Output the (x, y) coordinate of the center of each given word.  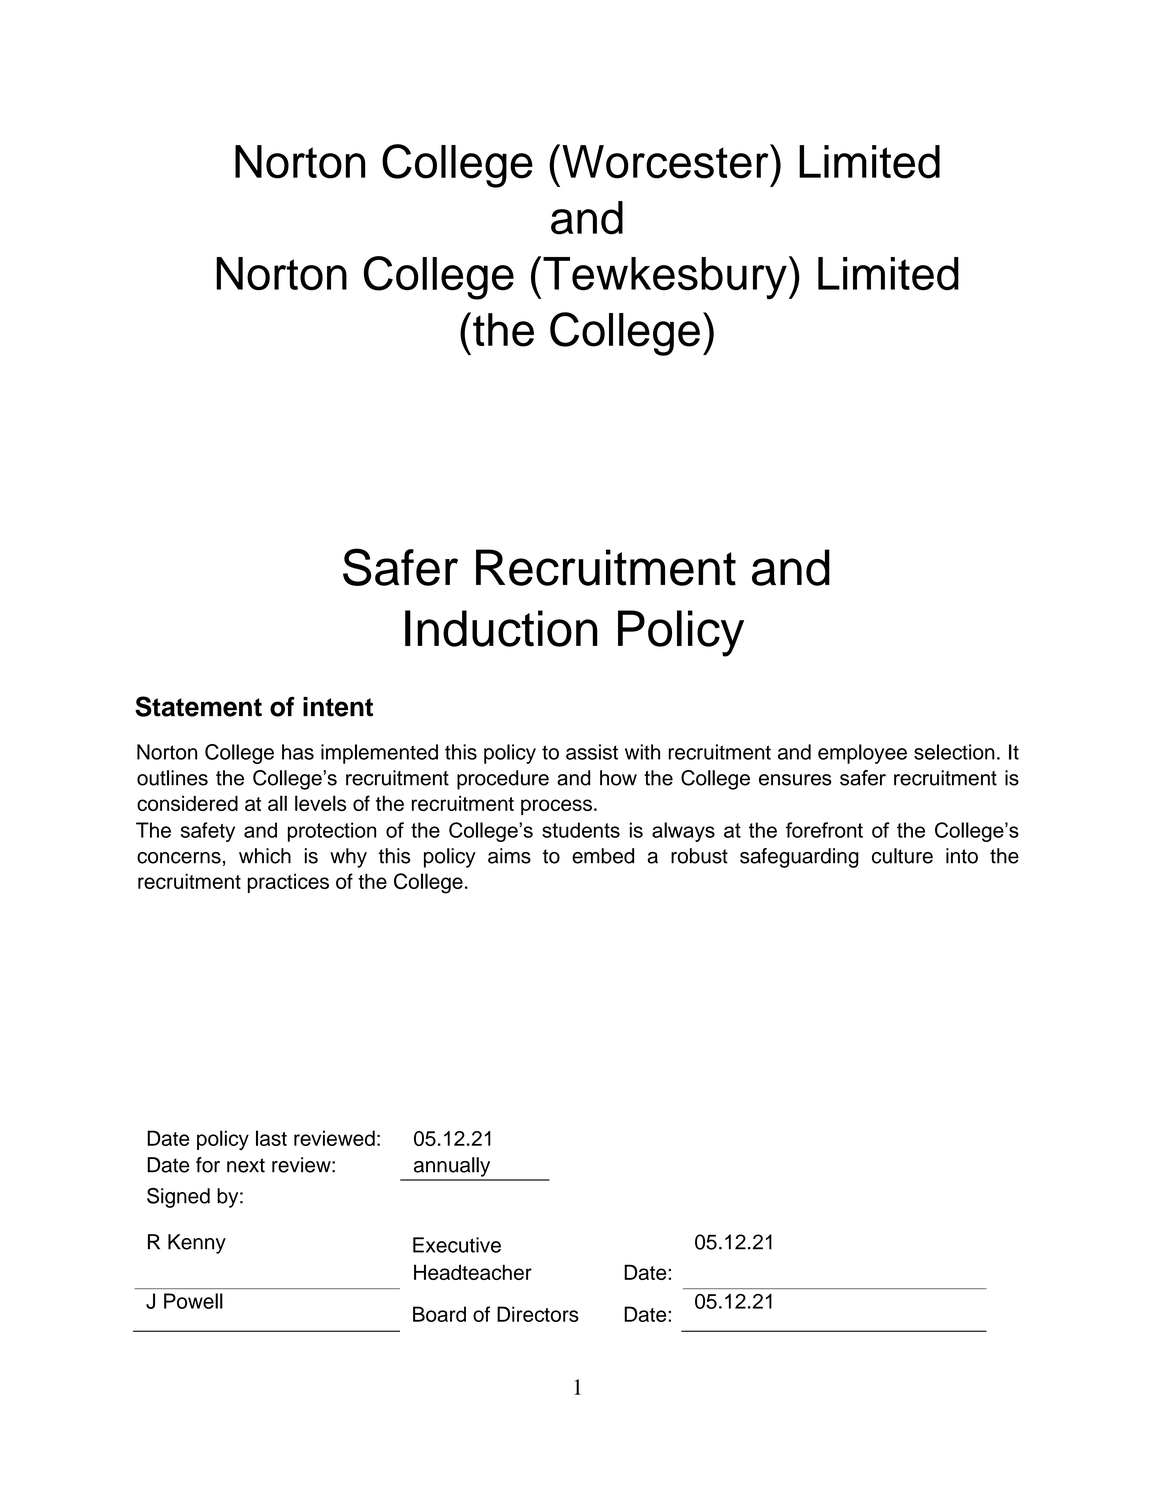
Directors (538, 1314)
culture (902, 856)
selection (954, 752)
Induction (501, 628)
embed (603, 856)
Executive (457, 1245)
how (618, 778)
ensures (795, 780)
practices (288, 883)
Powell (193, 1301)
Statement (198, 706)
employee (862, 754)
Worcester (666, 161)
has (298, 752)
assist (592, 752)
